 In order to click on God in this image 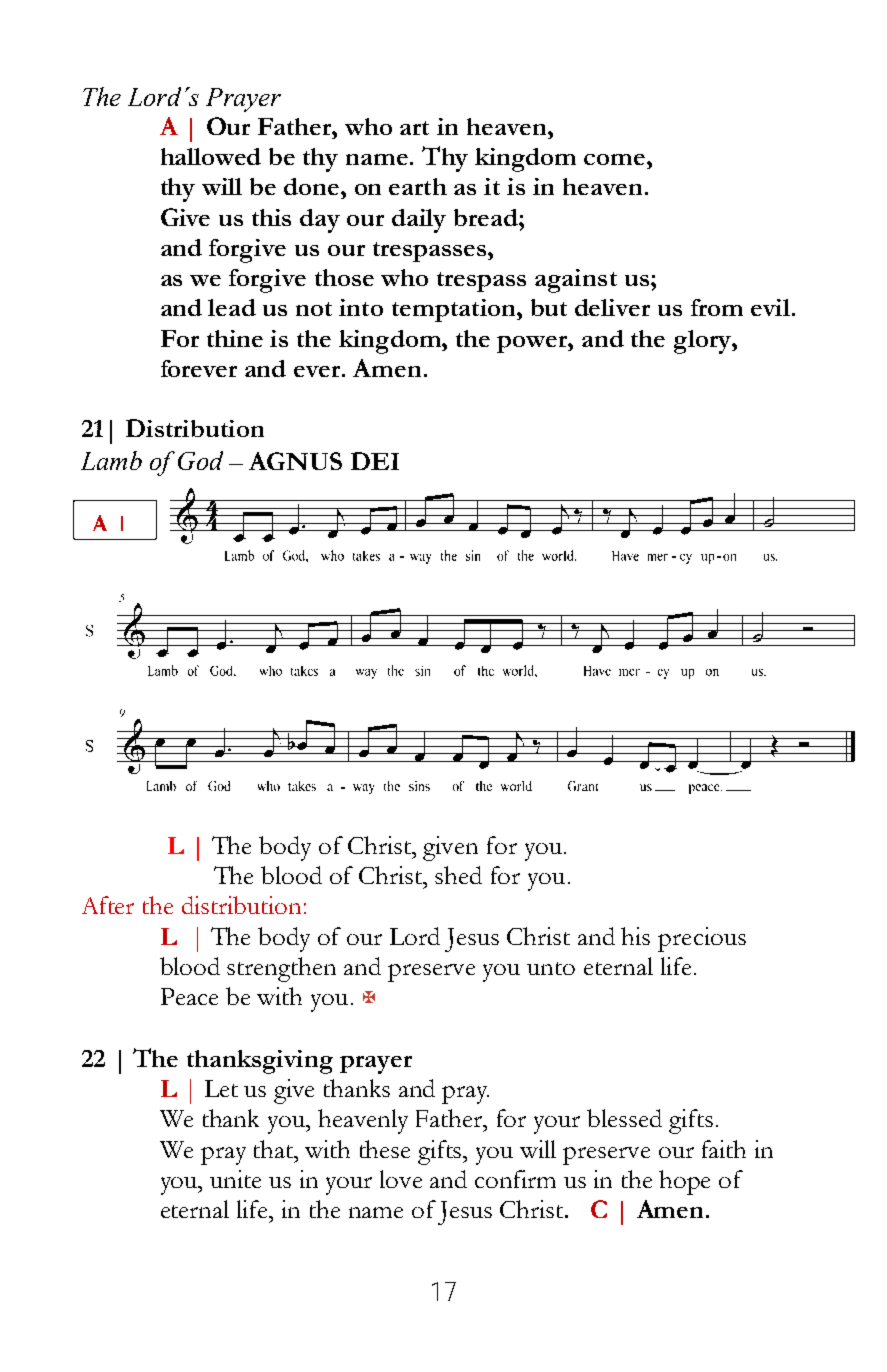, I will do `click(200, 460)`.
